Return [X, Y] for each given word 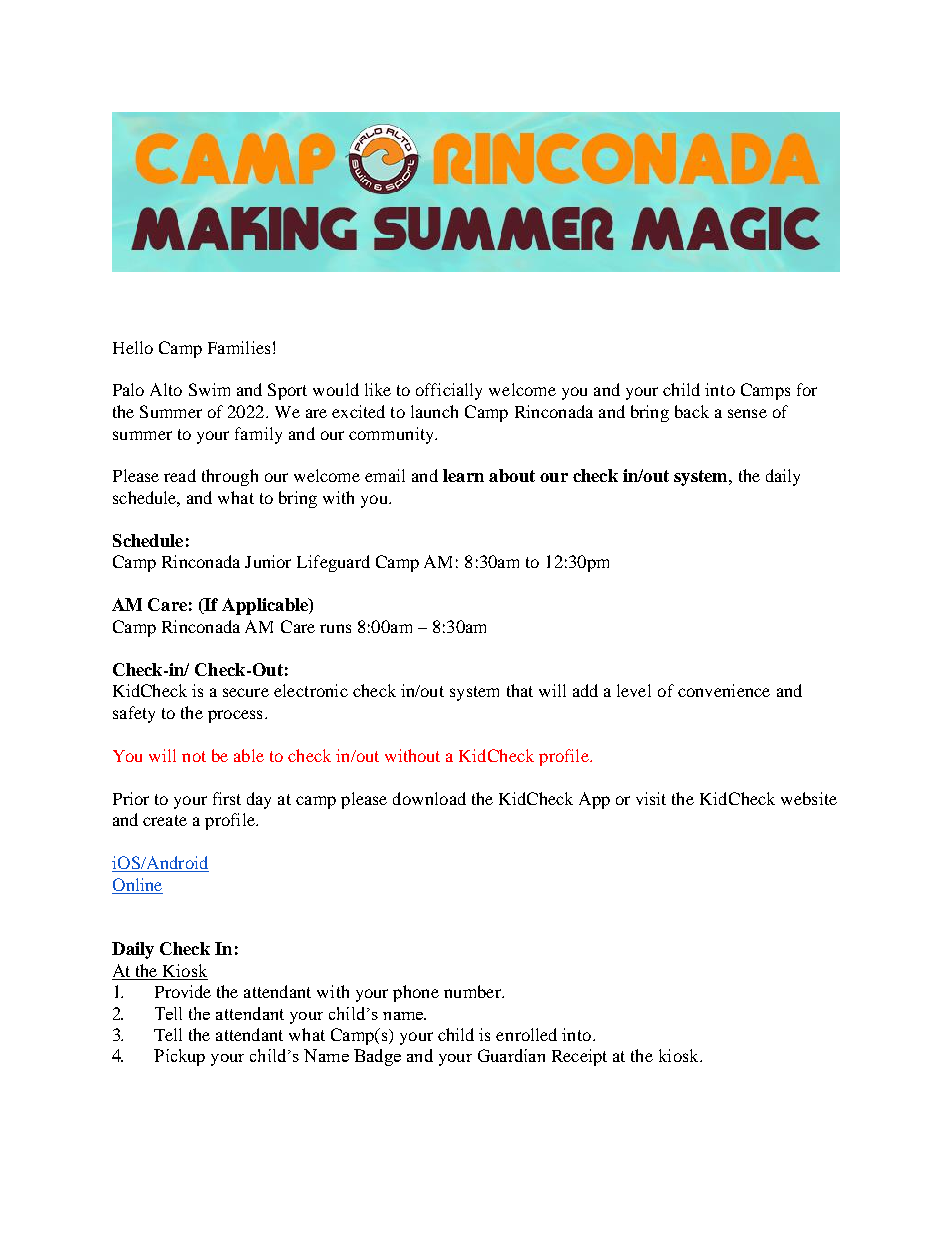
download [429, 798]
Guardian [511, 1055]
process [235, 716]
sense [747, 413]
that [520, 690]
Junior [268, 561]
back [692, 411]
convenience [724, 690]
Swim [209, 389]
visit [651, 798]
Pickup [179, 1057]
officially [449, 391]
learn [463, 475]
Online [137, 884]
